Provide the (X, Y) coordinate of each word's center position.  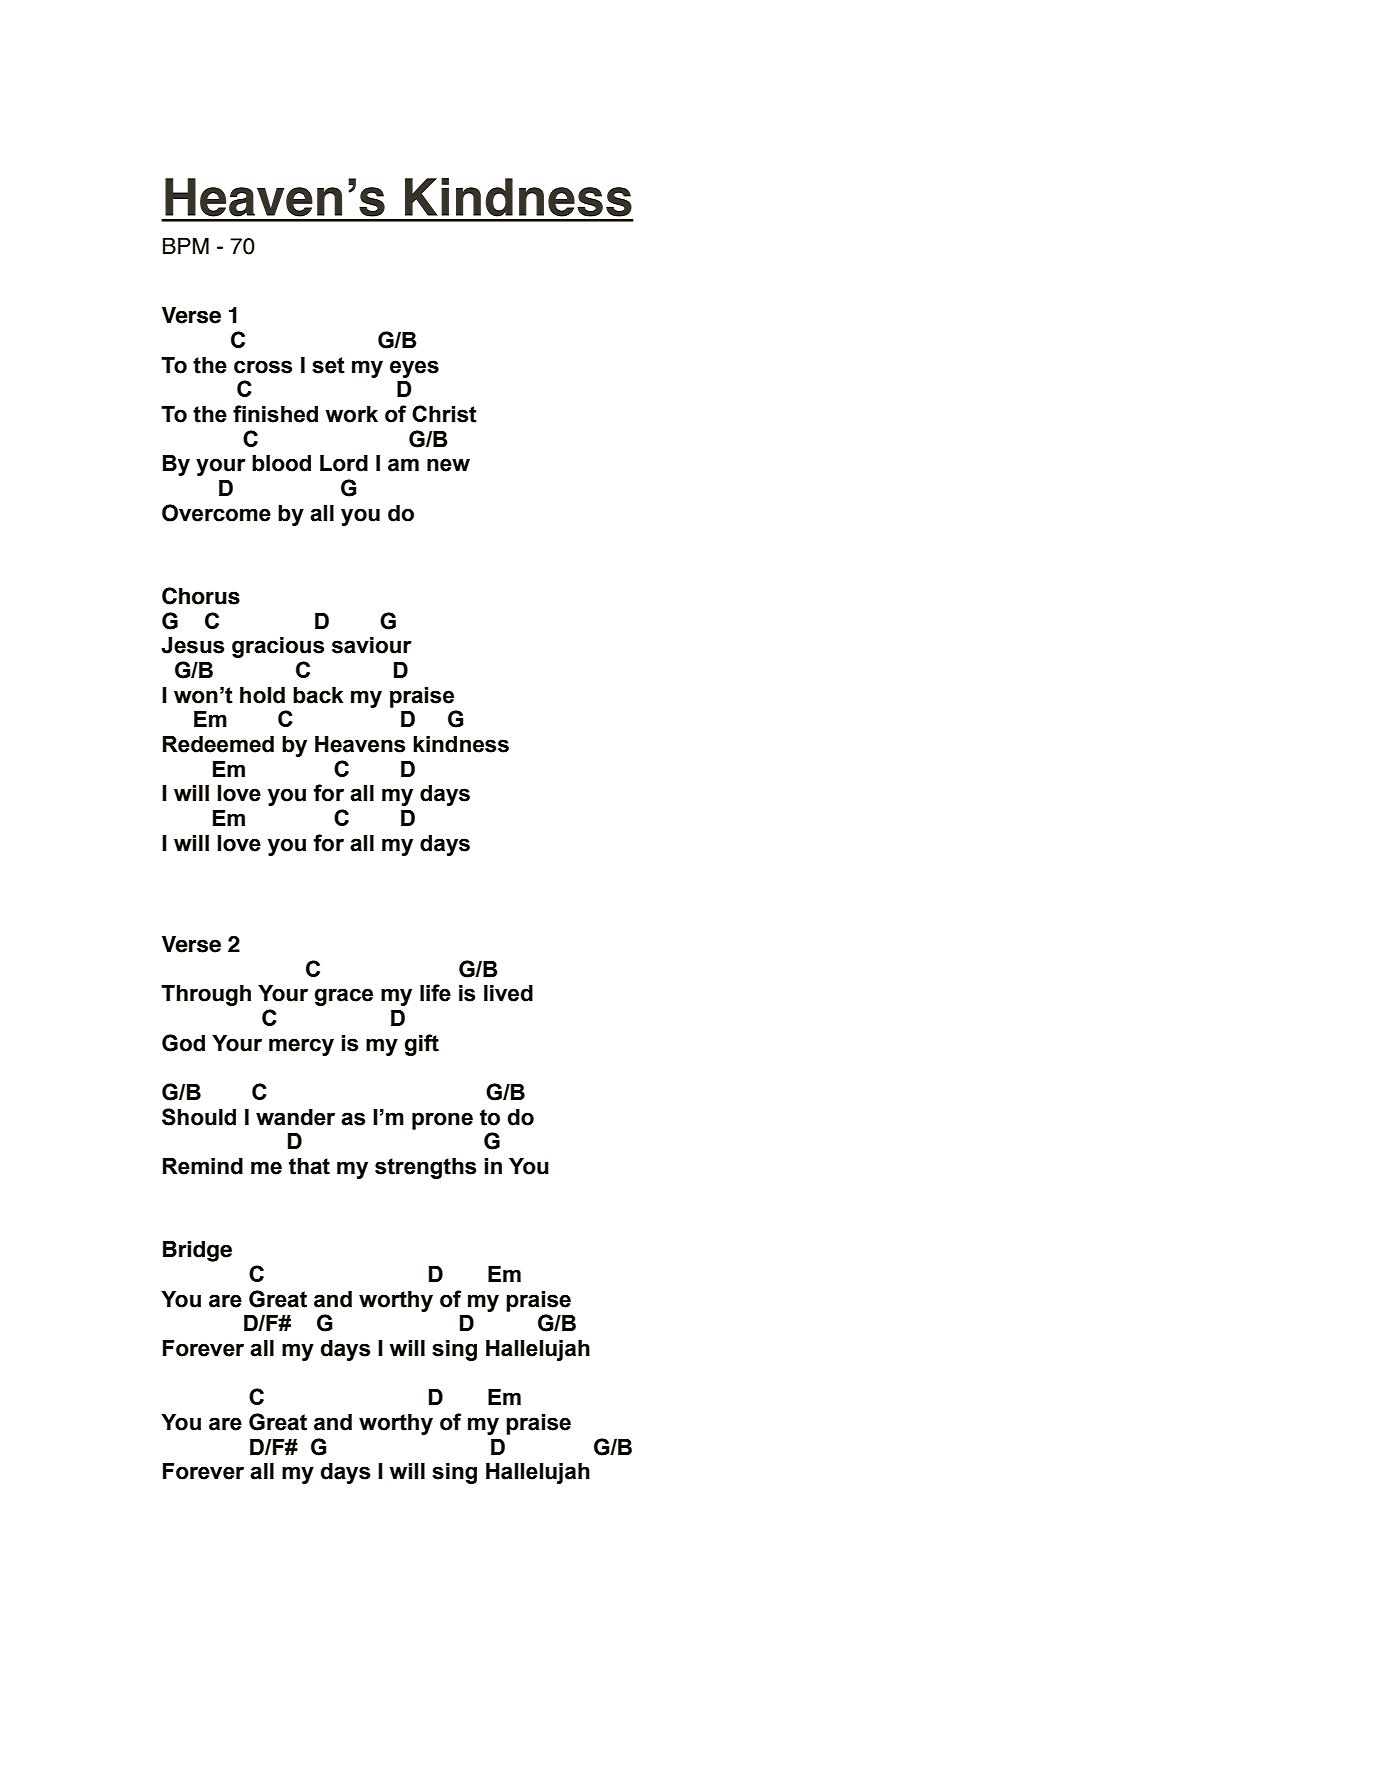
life (435, 993)
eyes (414, 369)
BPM (186, 246)
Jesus (192, 645)
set (328, 365)
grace (344, 997)
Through (206, 995)
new (448, 465)
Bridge (197, 1251)
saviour (372, 645)
